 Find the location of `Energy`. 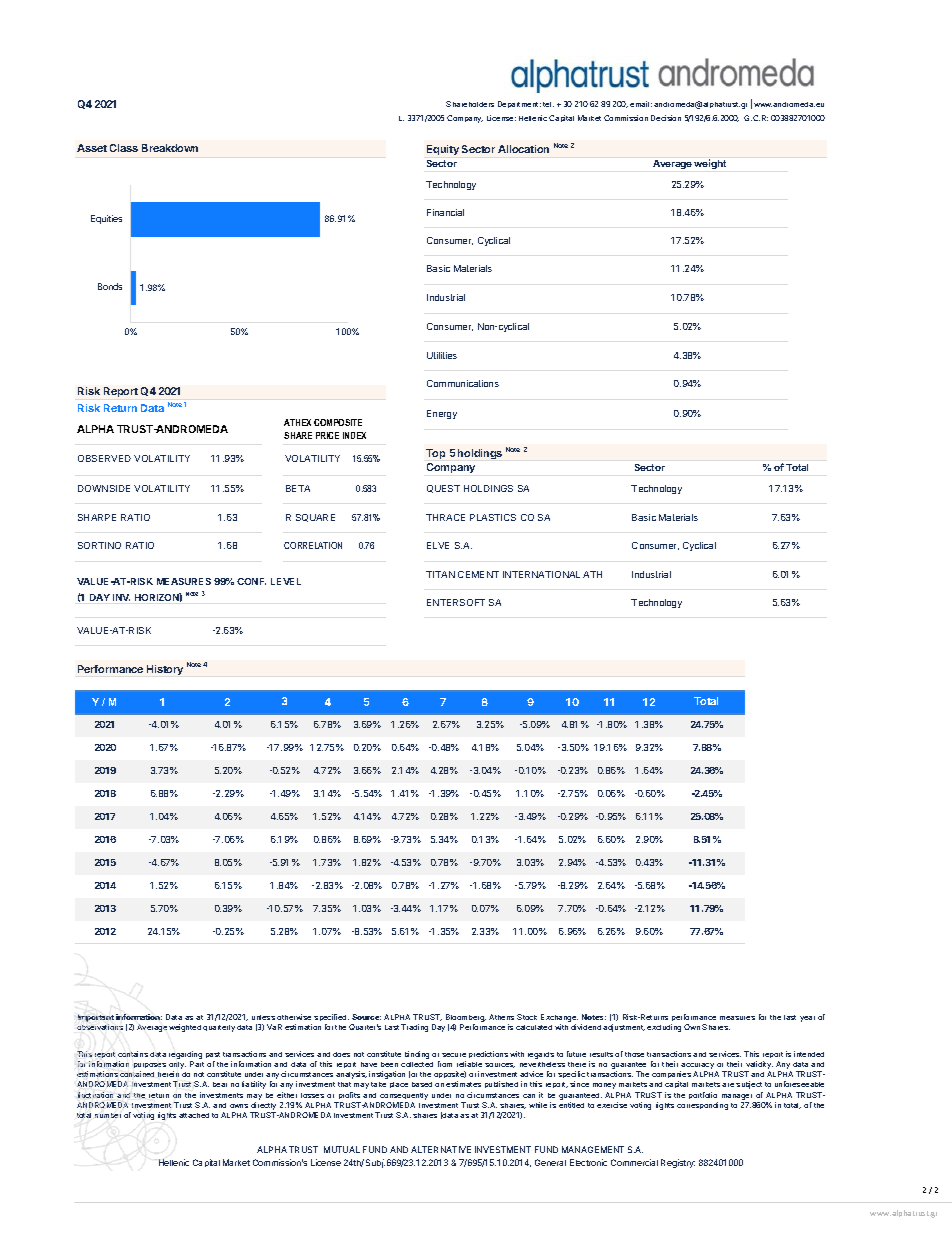

Energy is located at coordinates (442, 414).
